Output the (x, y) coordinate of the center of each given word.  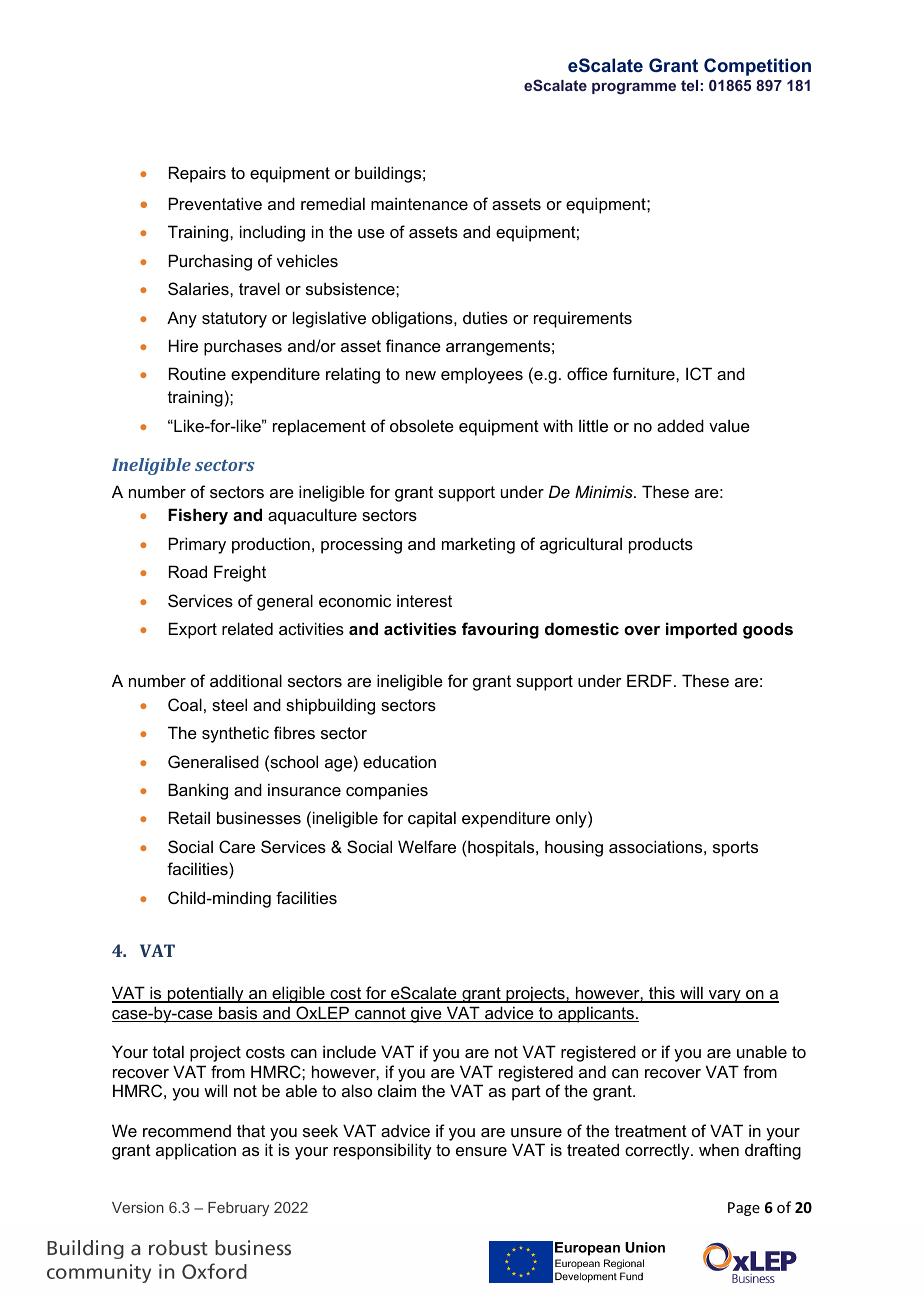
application (196, 1151)
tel (689, 85)
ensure (481, 1151)
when (719, 1150)
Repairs (197, 174)
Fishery (198, 516)
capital (432, 819)
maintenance (419, 203)
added (680, 425)
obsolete (422, 425)
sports (735, 849)
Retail (189, 817)
